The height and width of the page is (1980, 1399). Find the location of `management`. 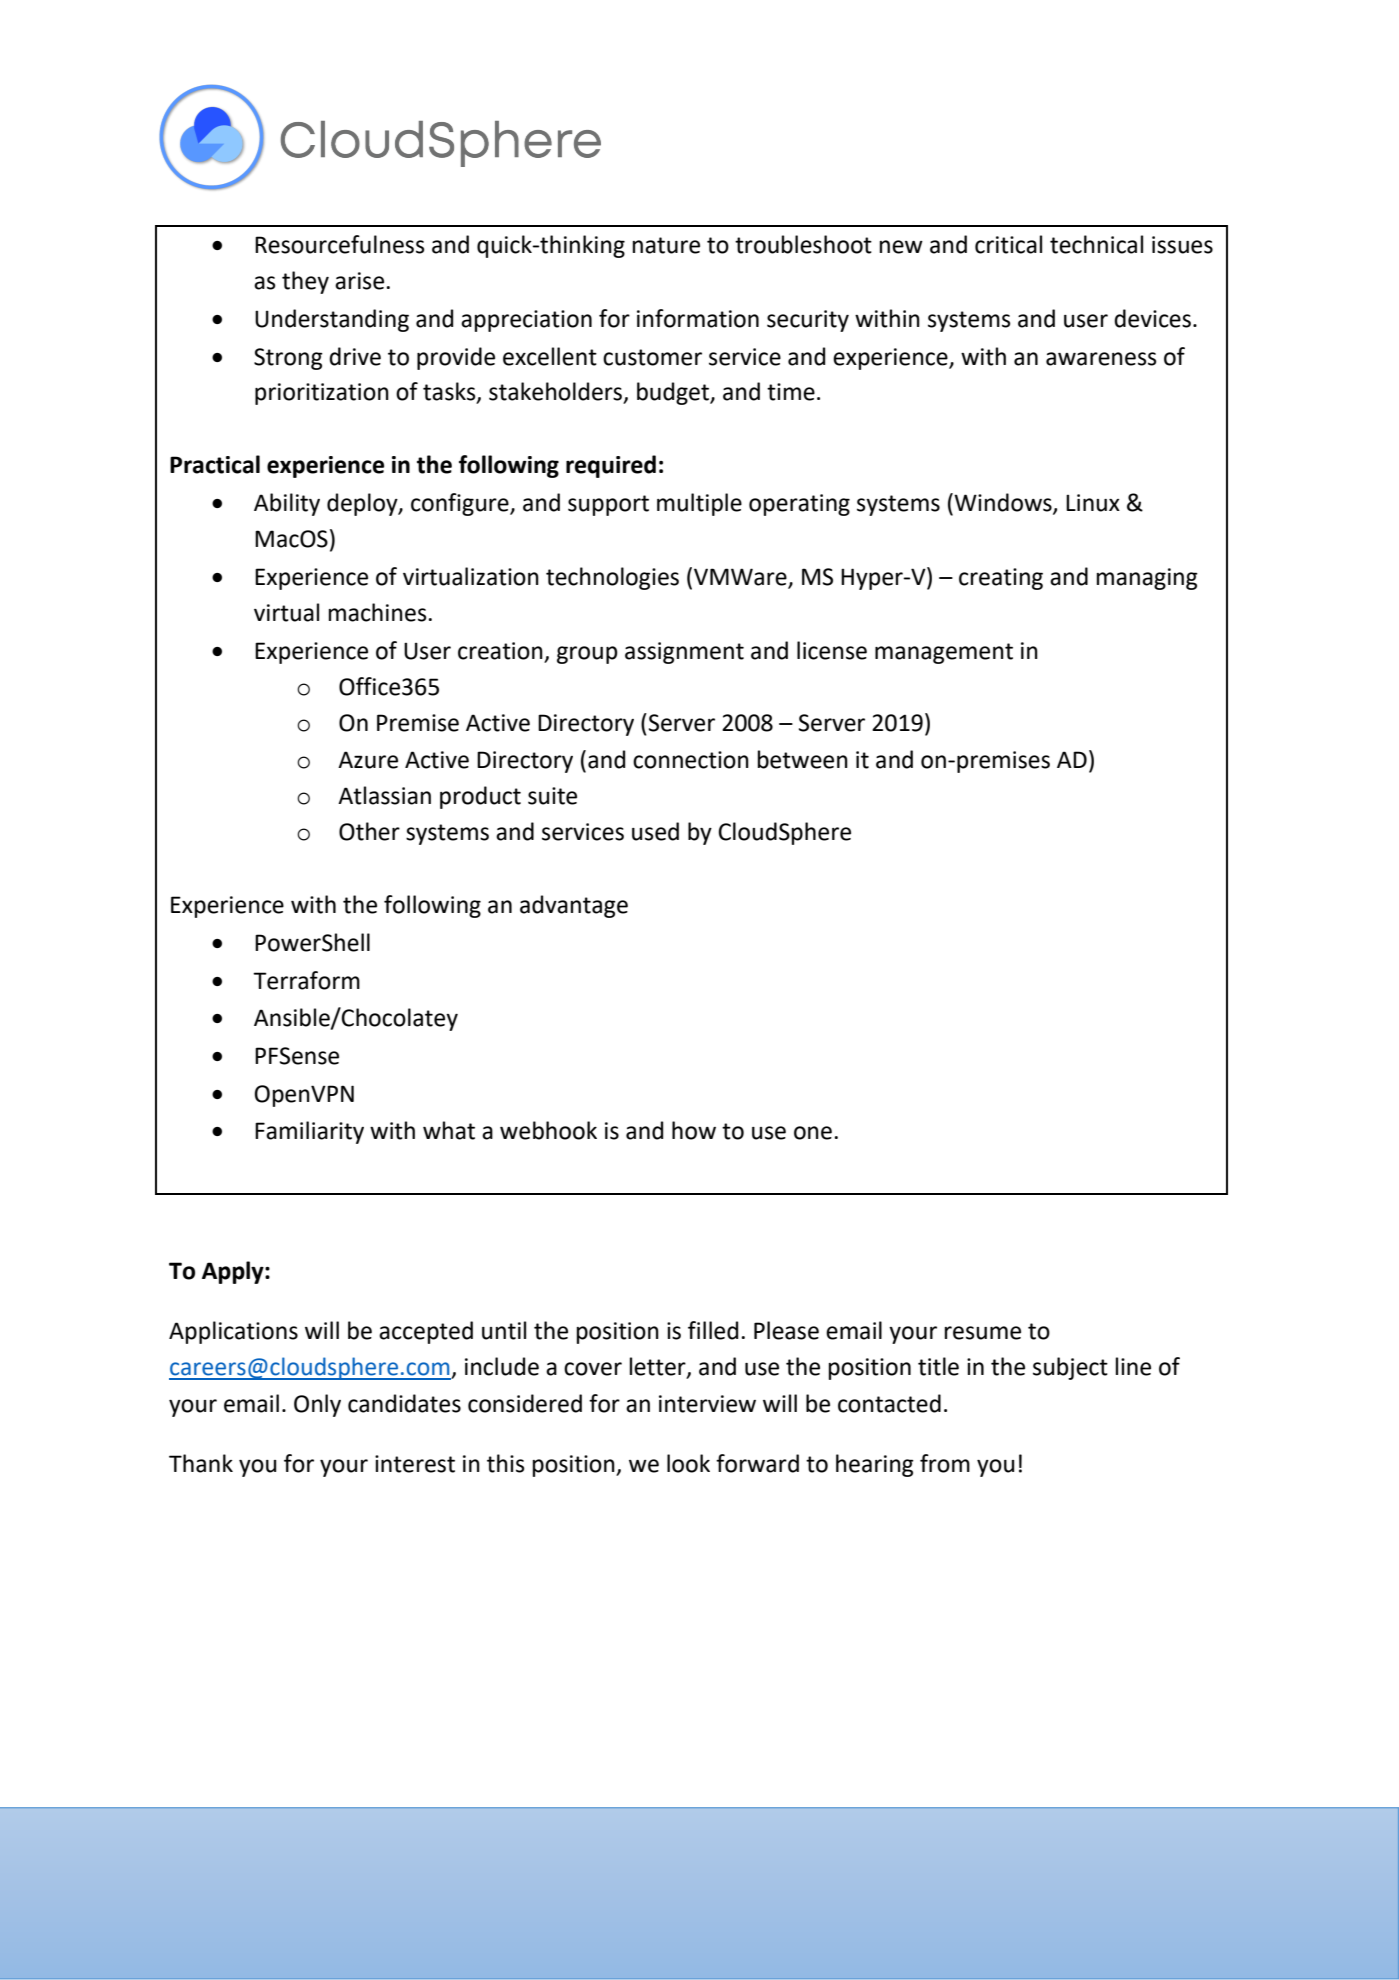

management is located at coordinates (944, 653).
